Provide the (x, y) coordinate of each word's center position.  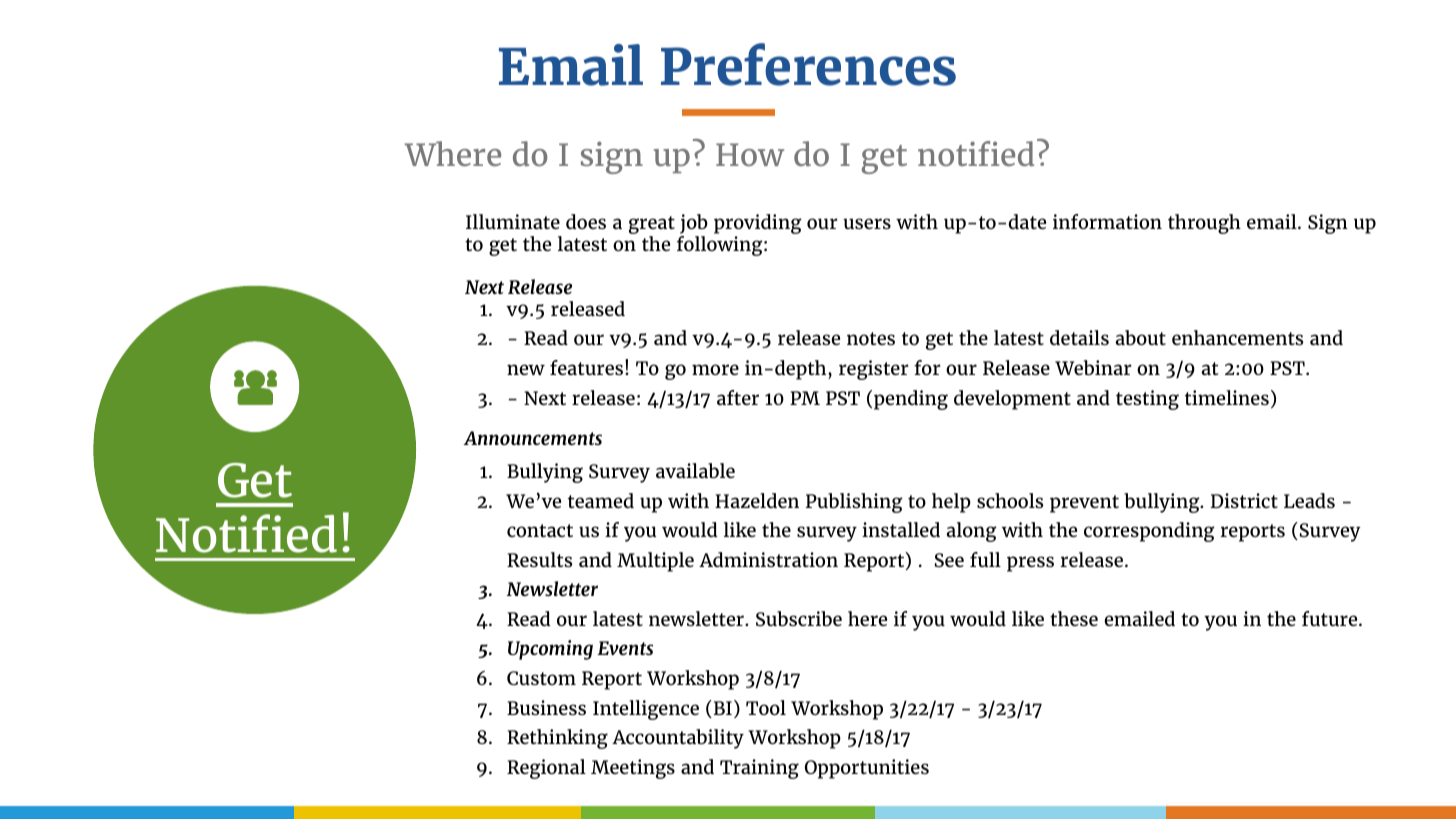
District (1244, 500)
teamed (601, 500)
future (1331, 618)
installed (901, 529)
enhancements (1237, 337)
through (1204, 224)
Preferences (808, 64)
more (715, 369)
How (750, 154)
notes (871, 338)
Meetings (633, 769)
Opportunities (867, 769)
